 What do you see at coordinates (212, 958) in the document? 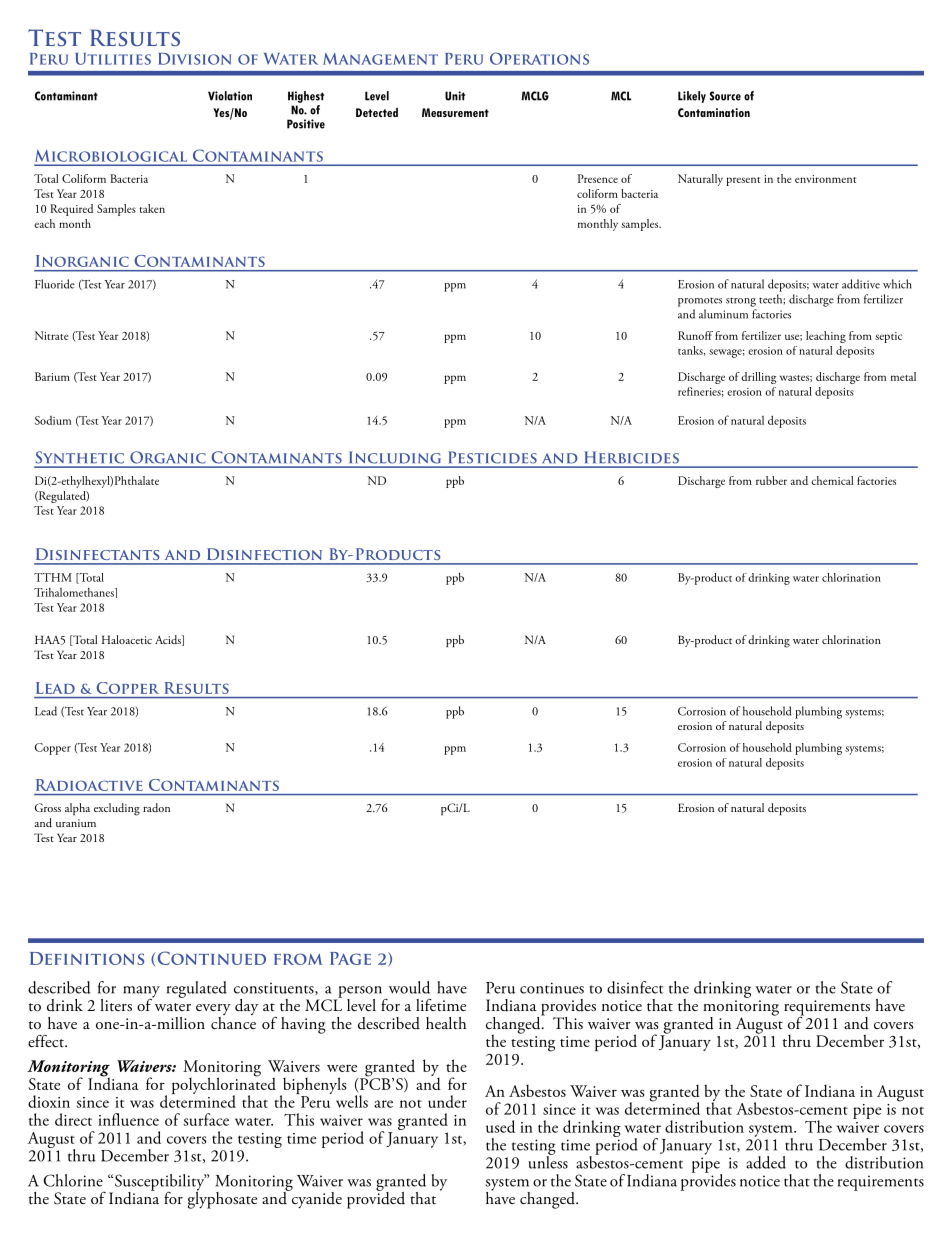
I see `Continued` at bounding box center [212, 958].
